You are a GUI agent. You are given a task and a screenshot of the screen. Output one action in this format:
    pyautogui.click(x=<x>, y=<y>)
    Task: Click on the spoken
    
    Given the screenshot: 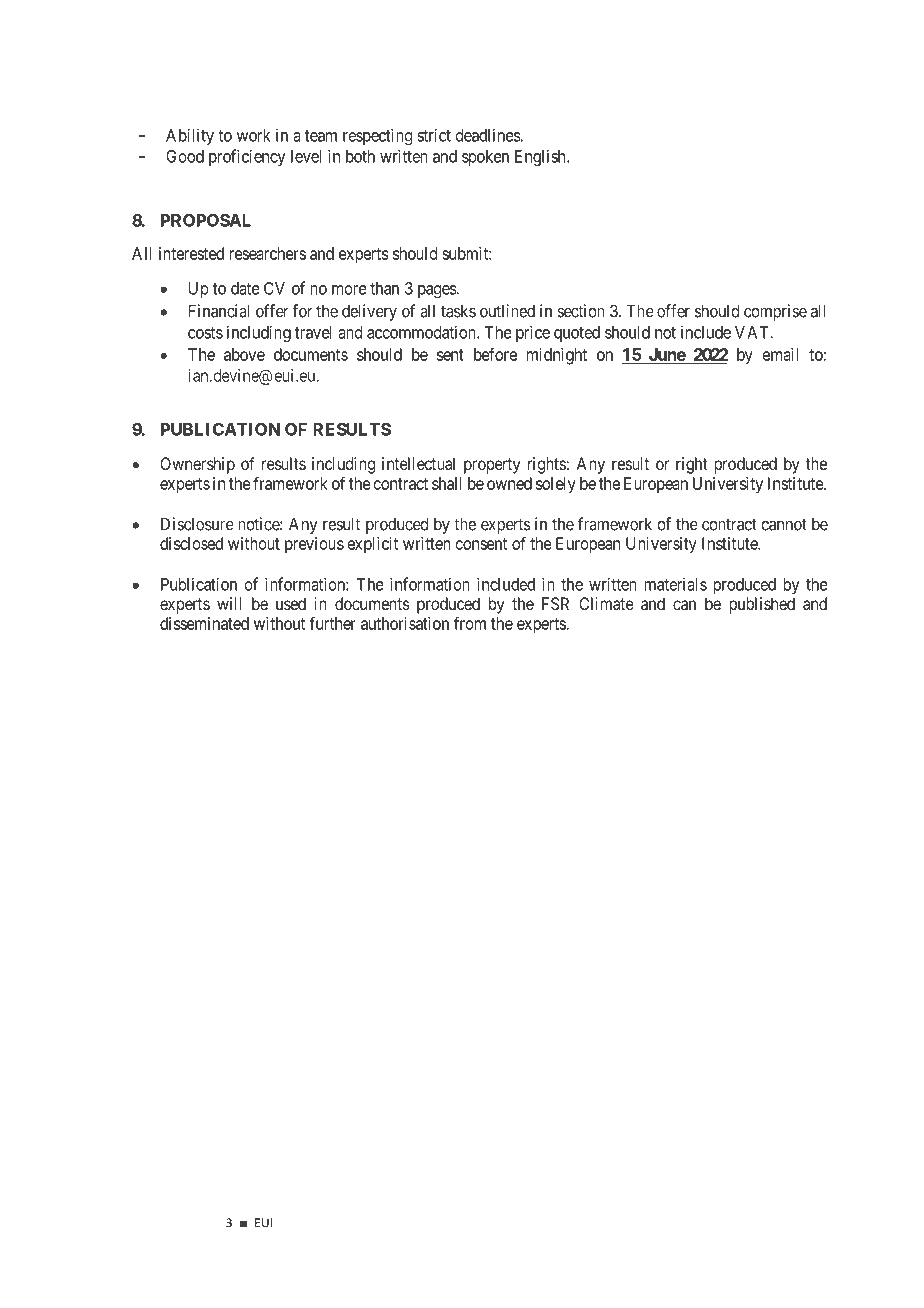 What is the action you would take?
    pyautogui.click(x=485, y=158)
